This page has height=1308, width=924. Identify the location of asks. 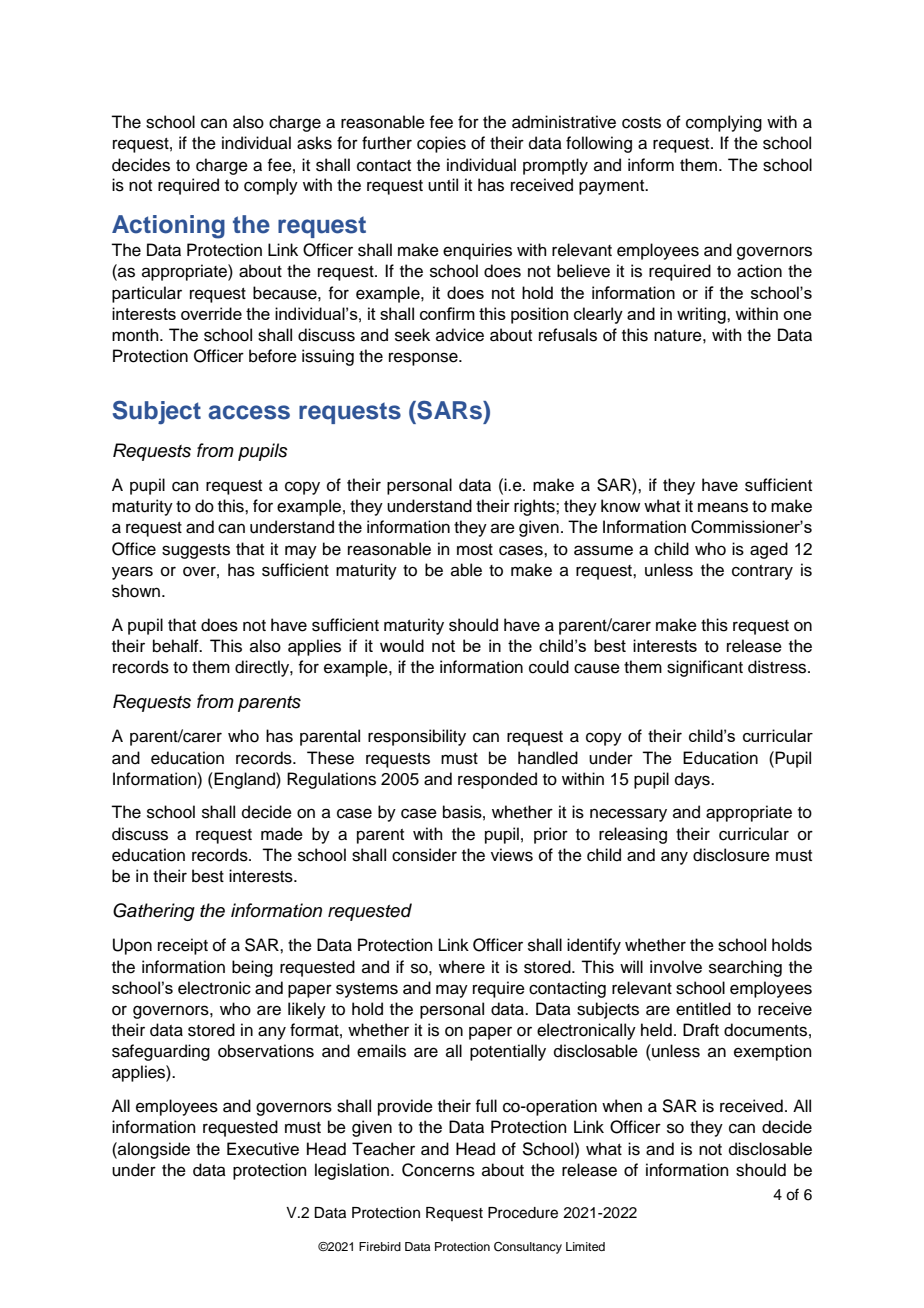
(314, 143).
